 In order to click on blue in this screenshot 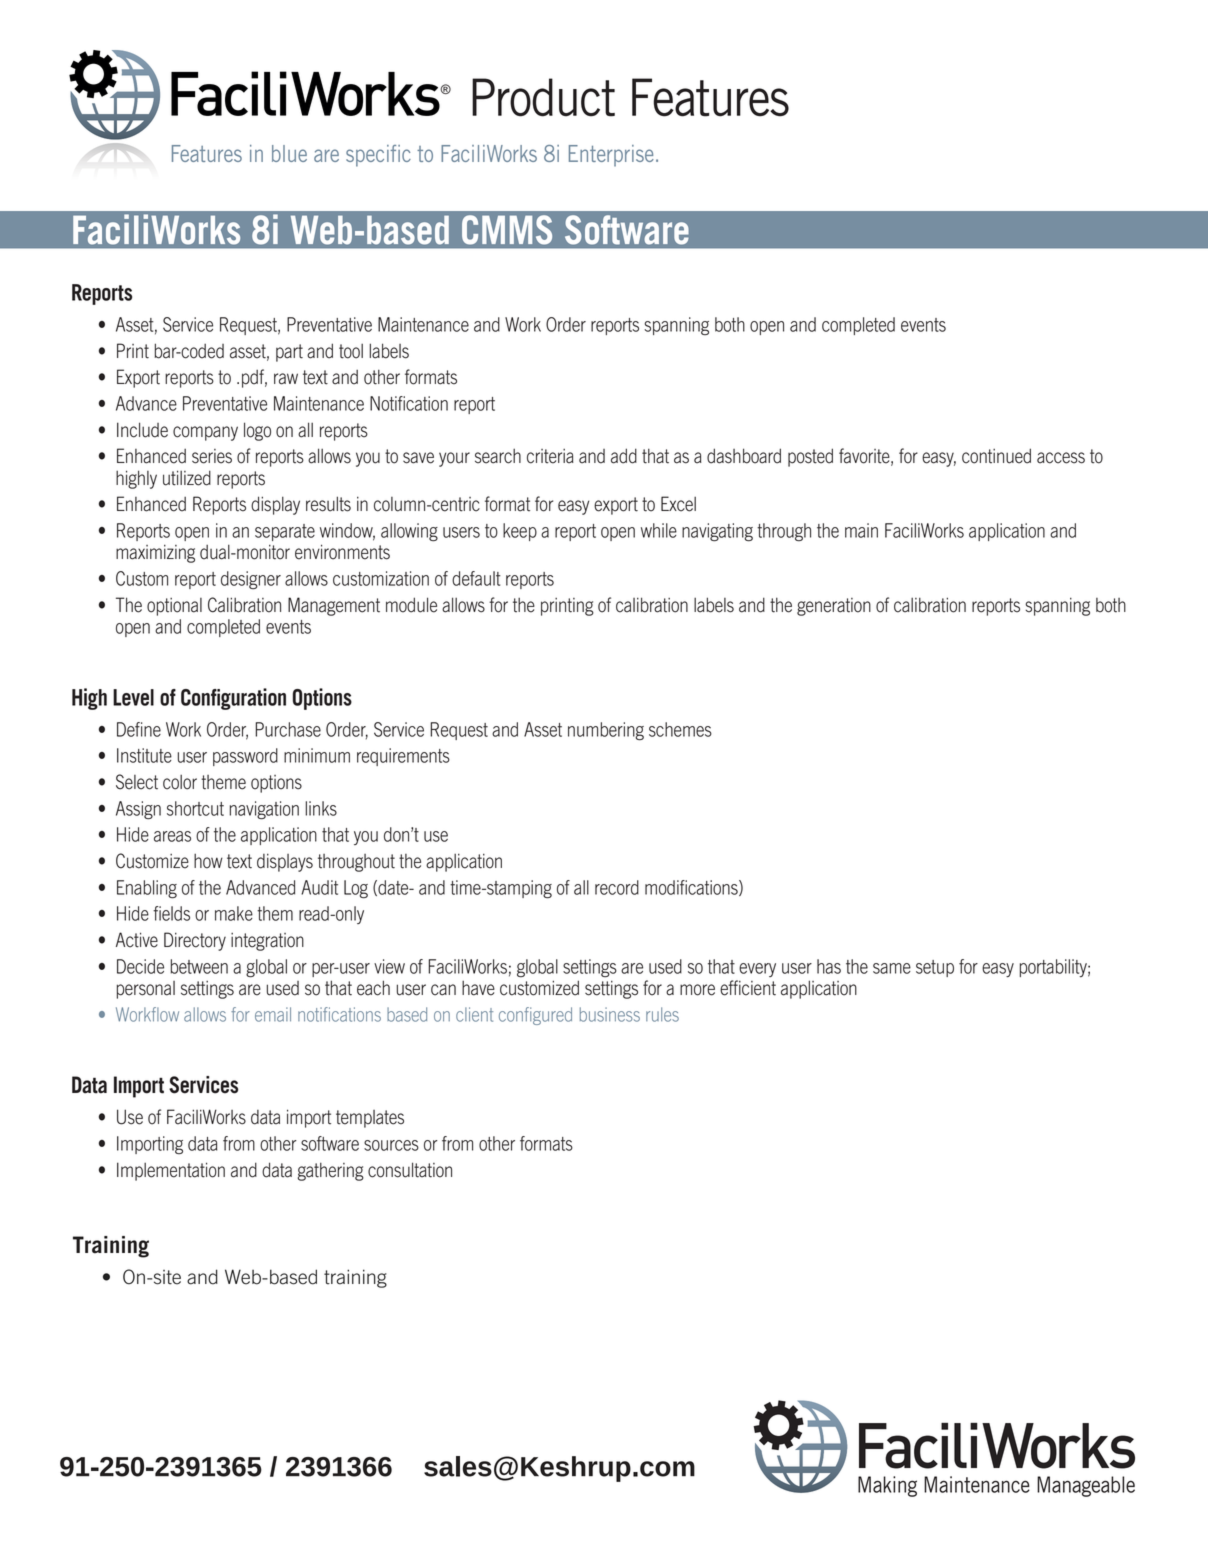, I will do `click(289, 153)`.
